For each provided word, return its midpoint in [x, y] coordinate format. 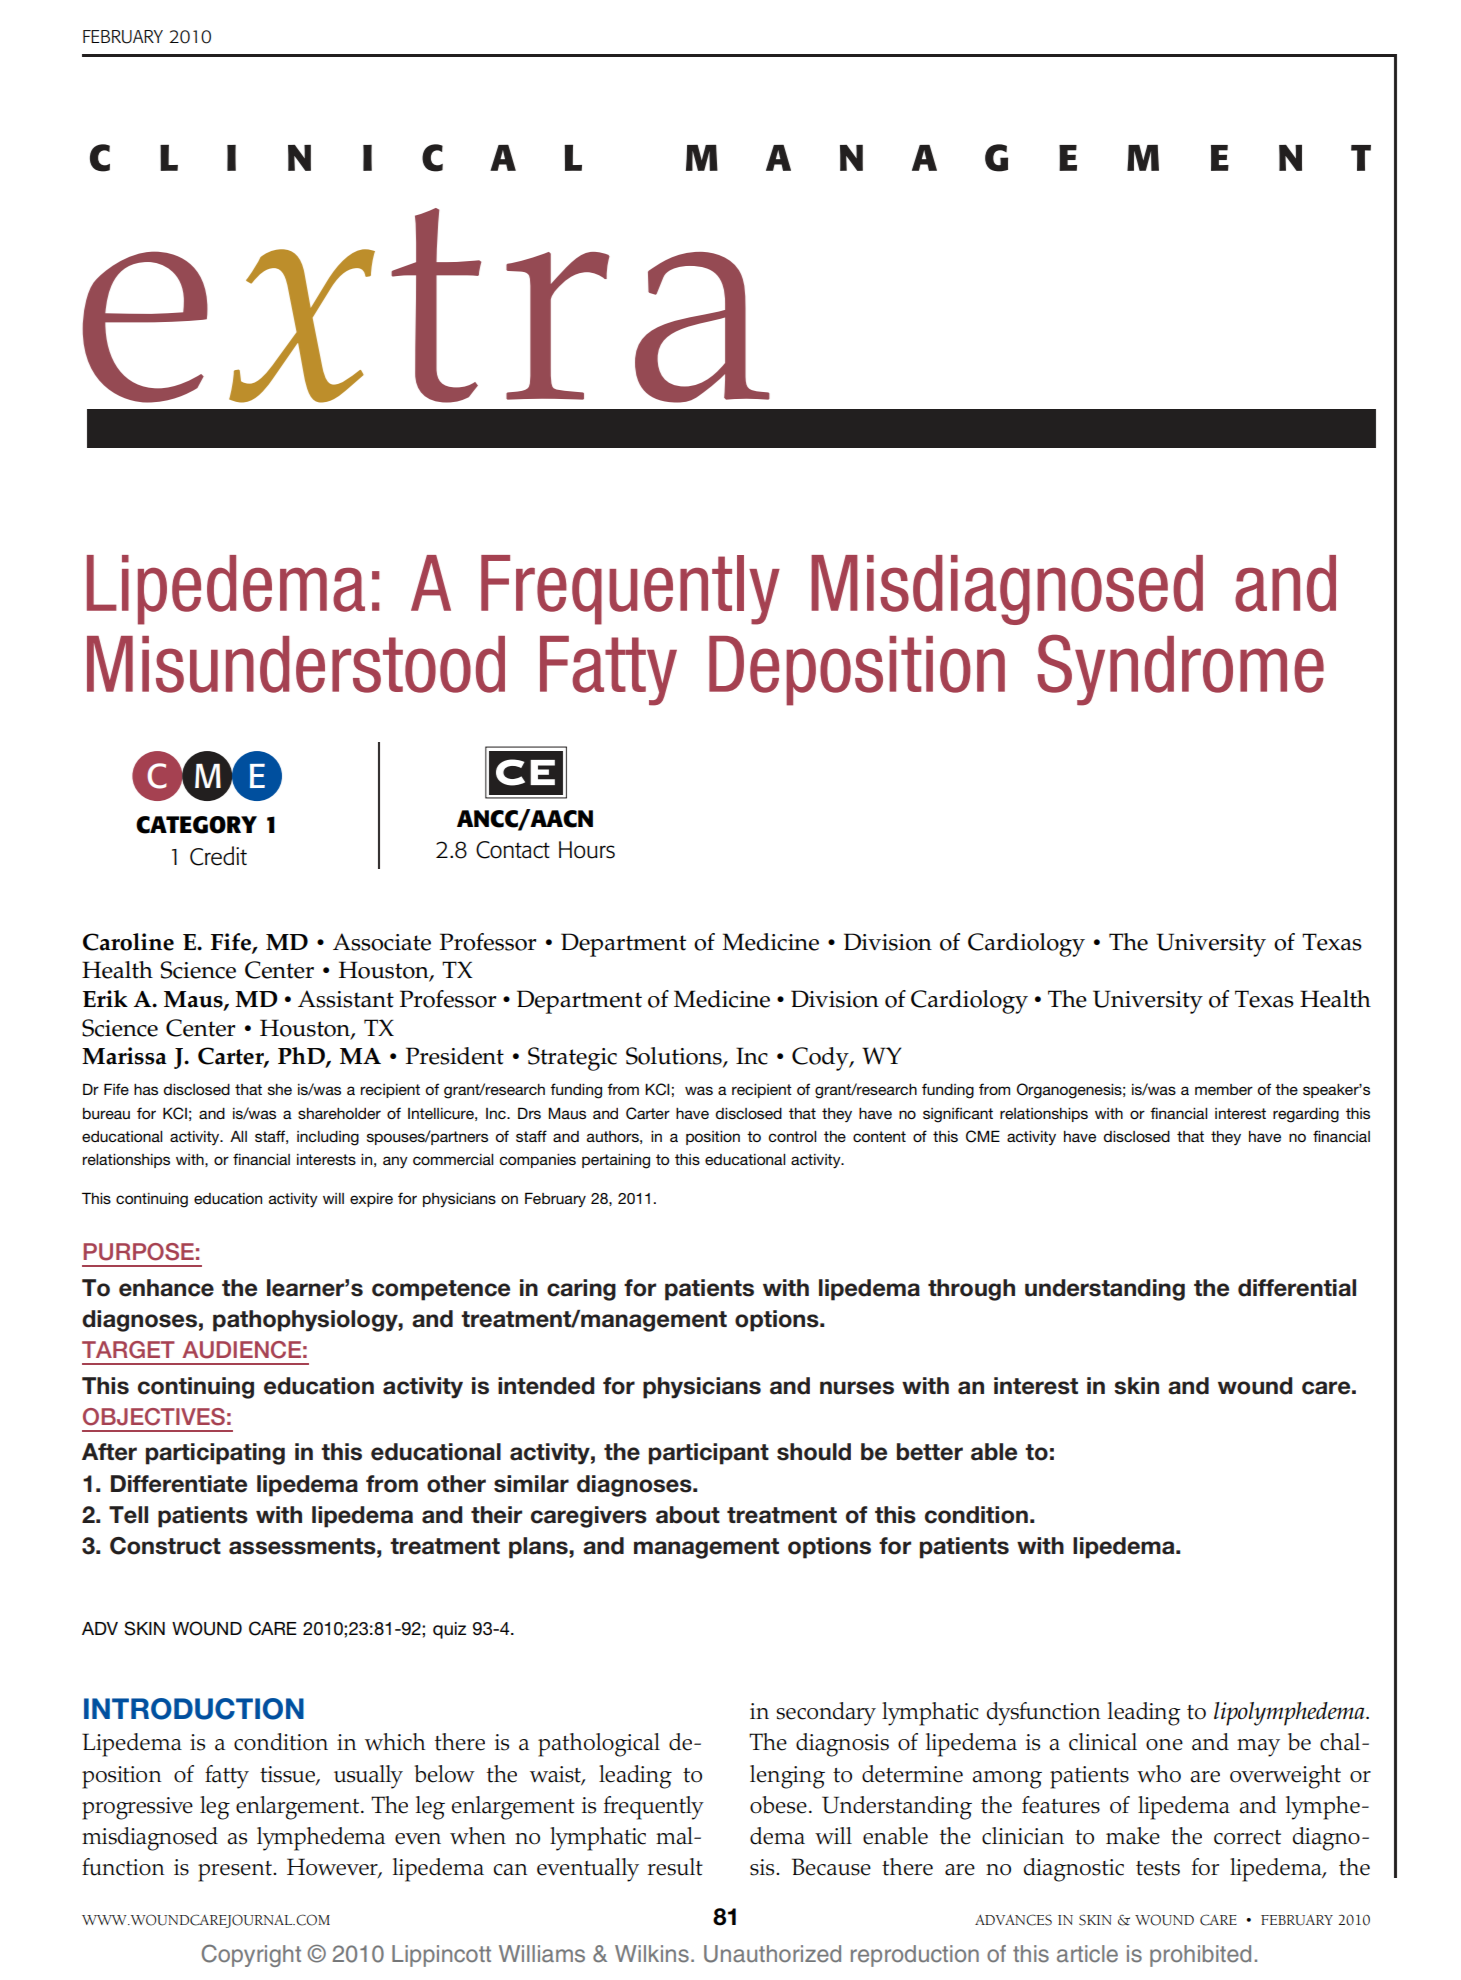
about [688, 1515]
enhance [166, 1288]
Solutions [675, 1057]
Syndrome [1180, 670]
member [1224, 1089]
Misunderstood [296, 664]
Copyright [251, 1955]
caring [581, 1290]
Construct [165, 1546]
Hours [587, 850]
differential [1297, 1288]
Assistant [346, 999]
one [1164, 1745]
